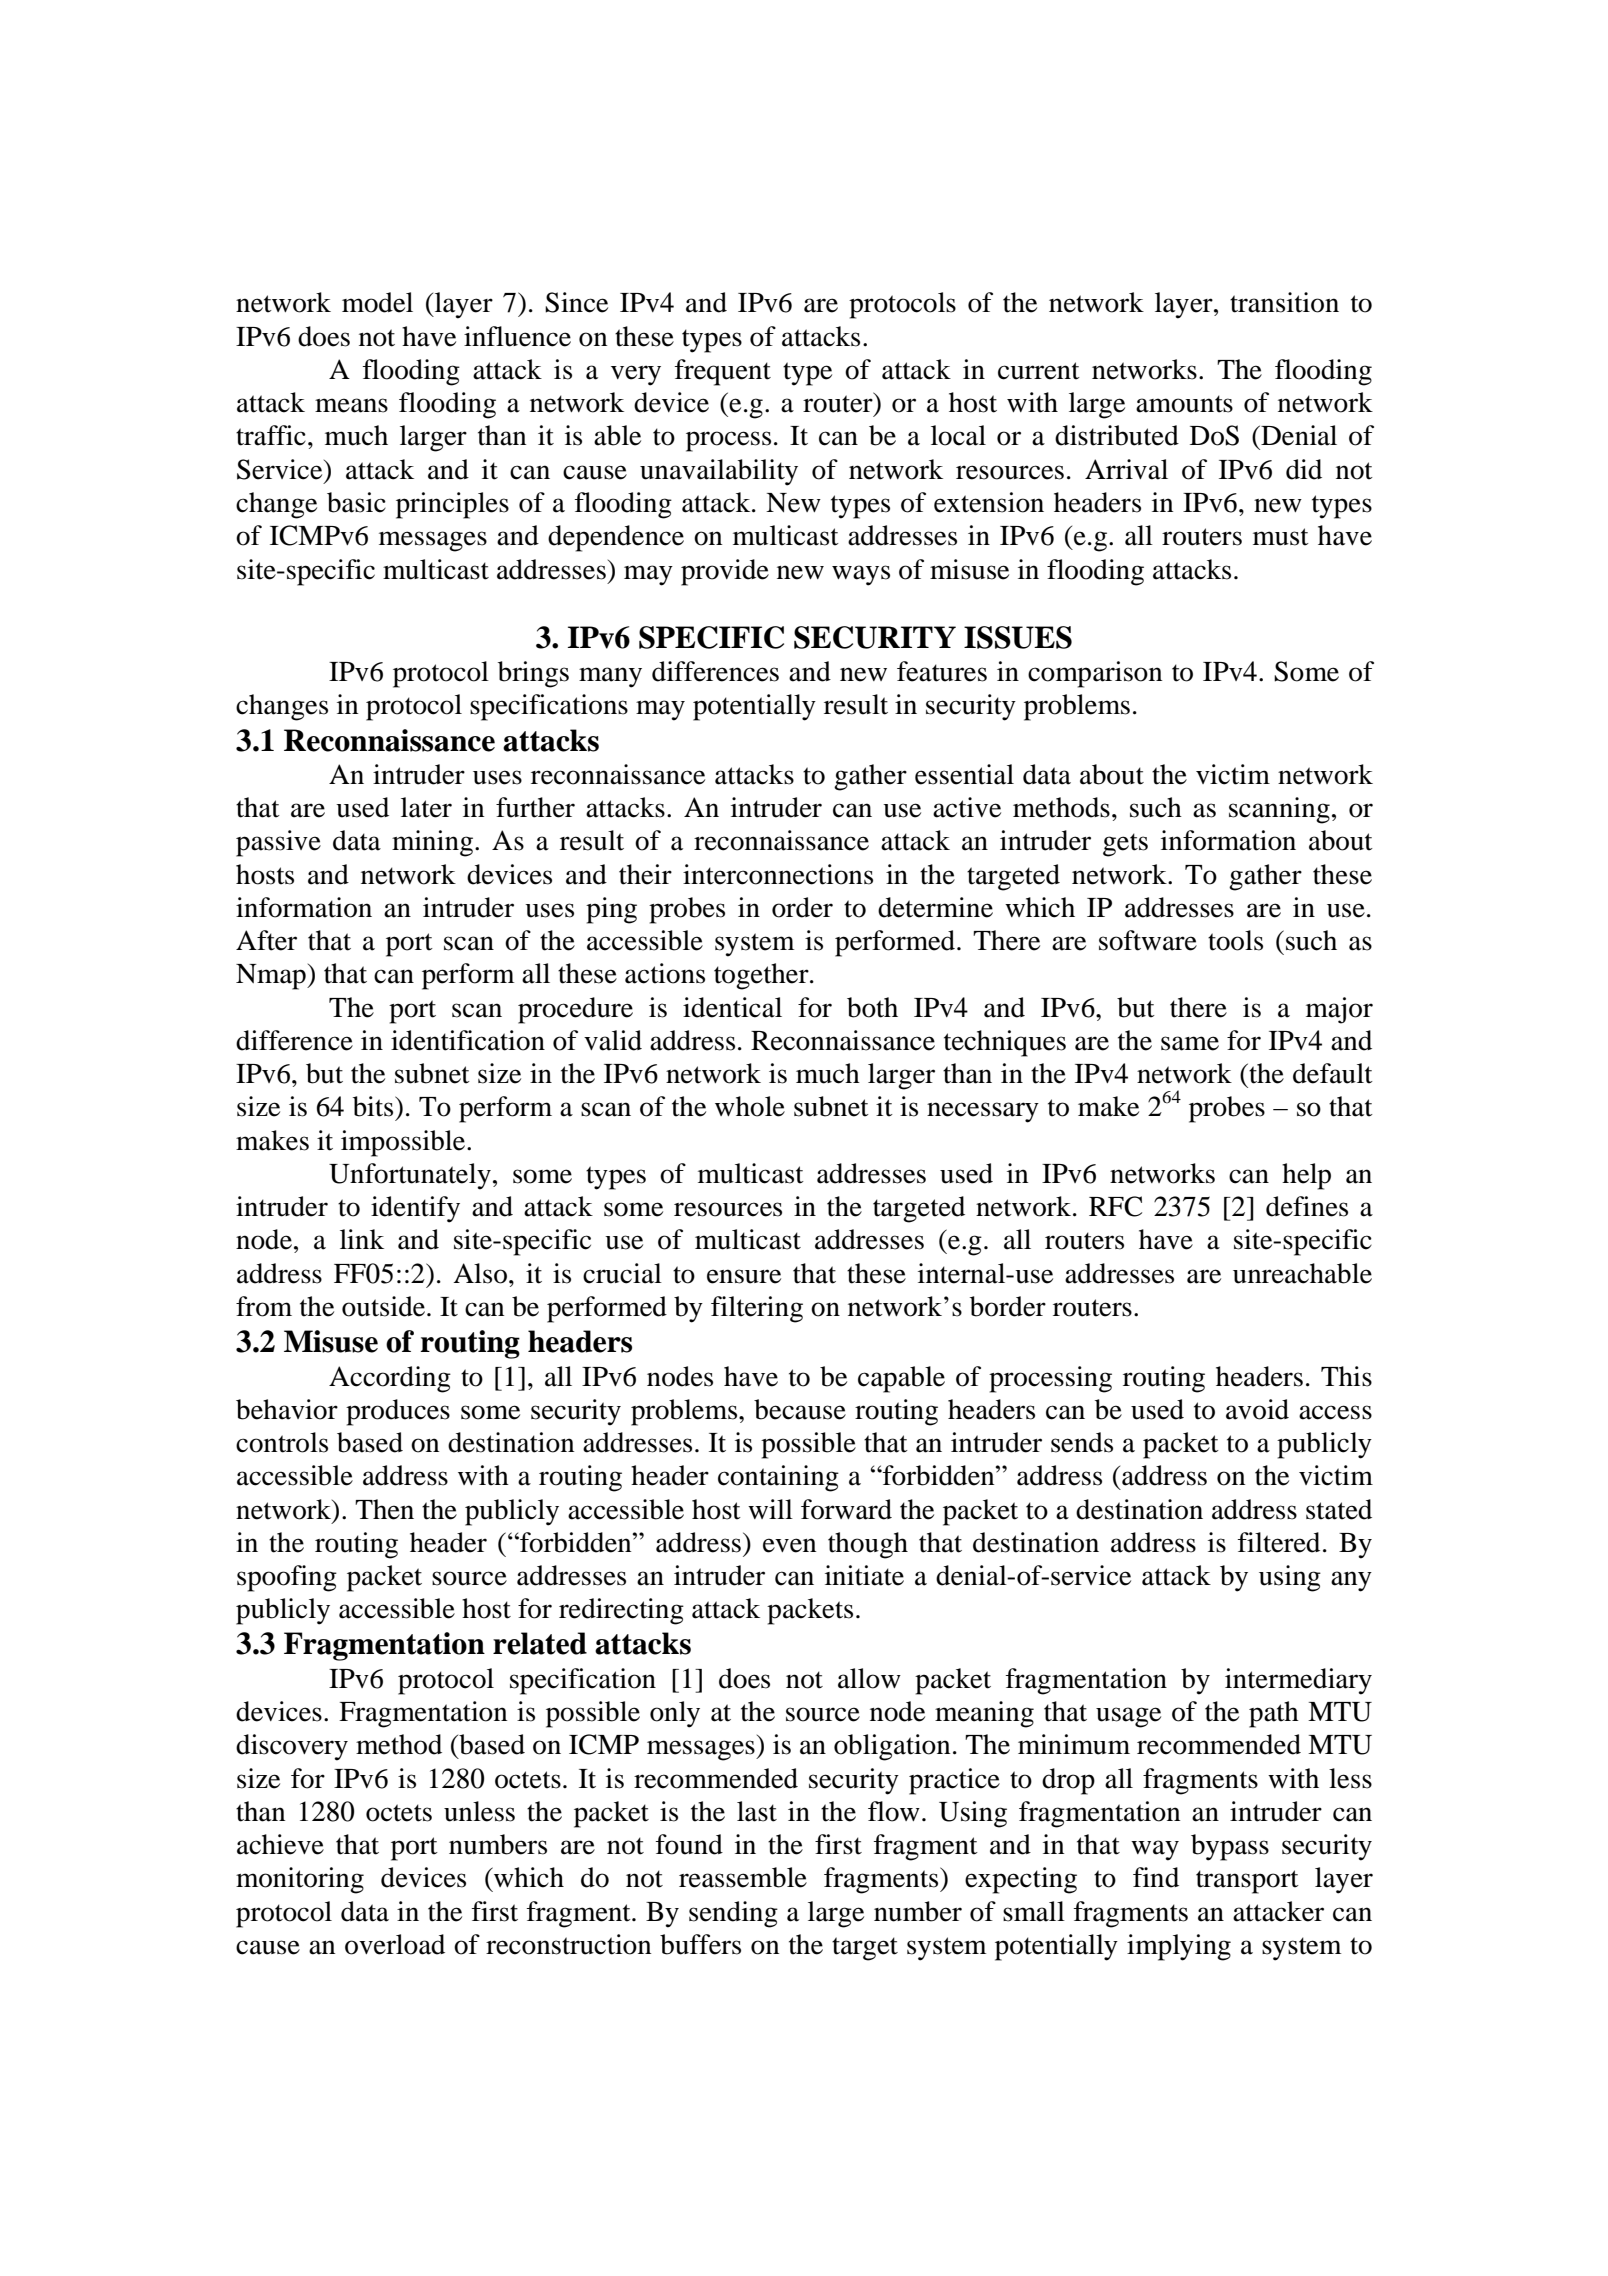  What do you see at coordinates (743, 1877) in the screenshot?
I see `reassemble` at bounding box center [743, 1877].
